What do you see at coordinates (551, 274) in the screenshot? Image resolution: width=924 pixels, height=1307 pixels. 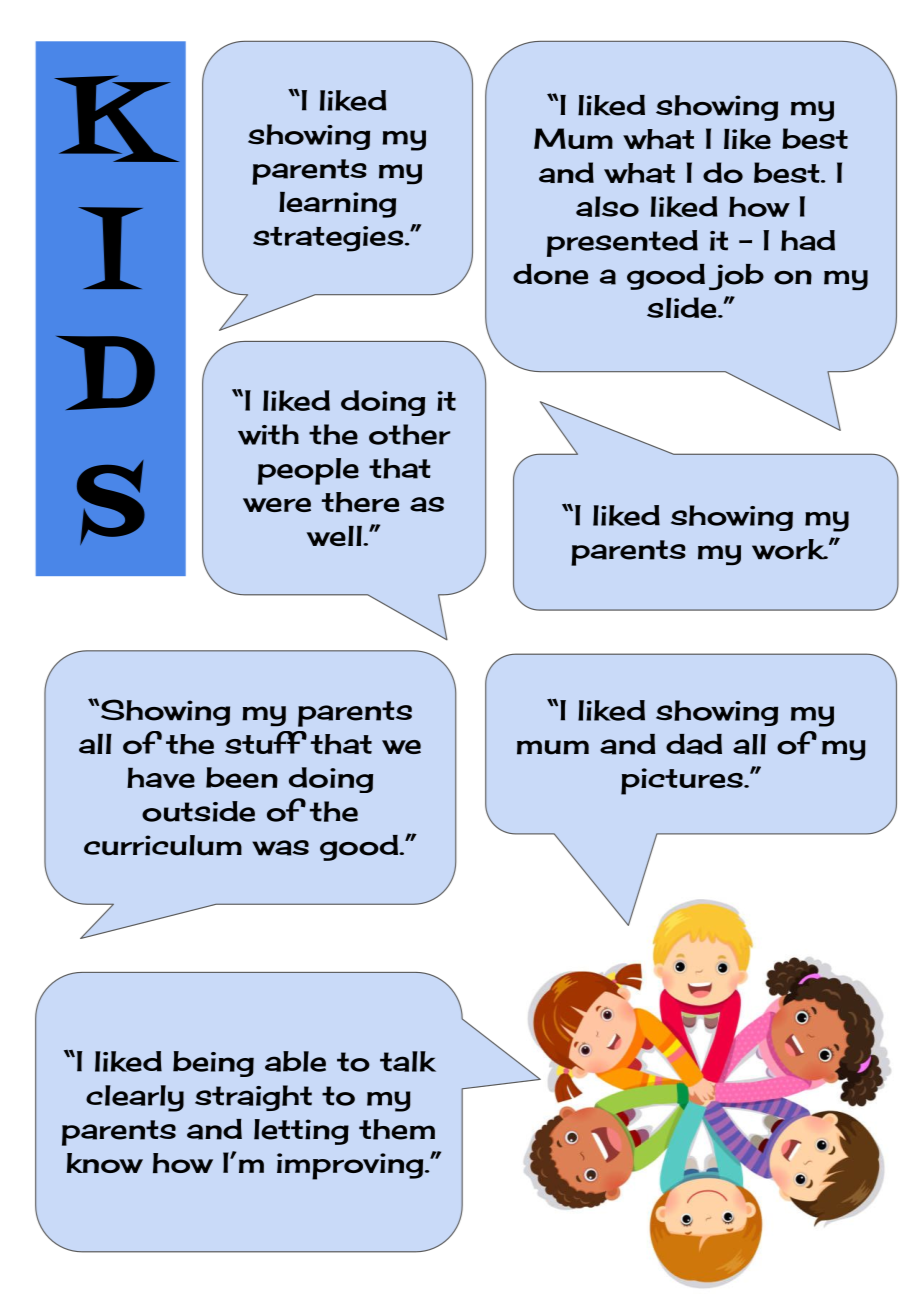 I see `done` at bounding box center [551, 274].
